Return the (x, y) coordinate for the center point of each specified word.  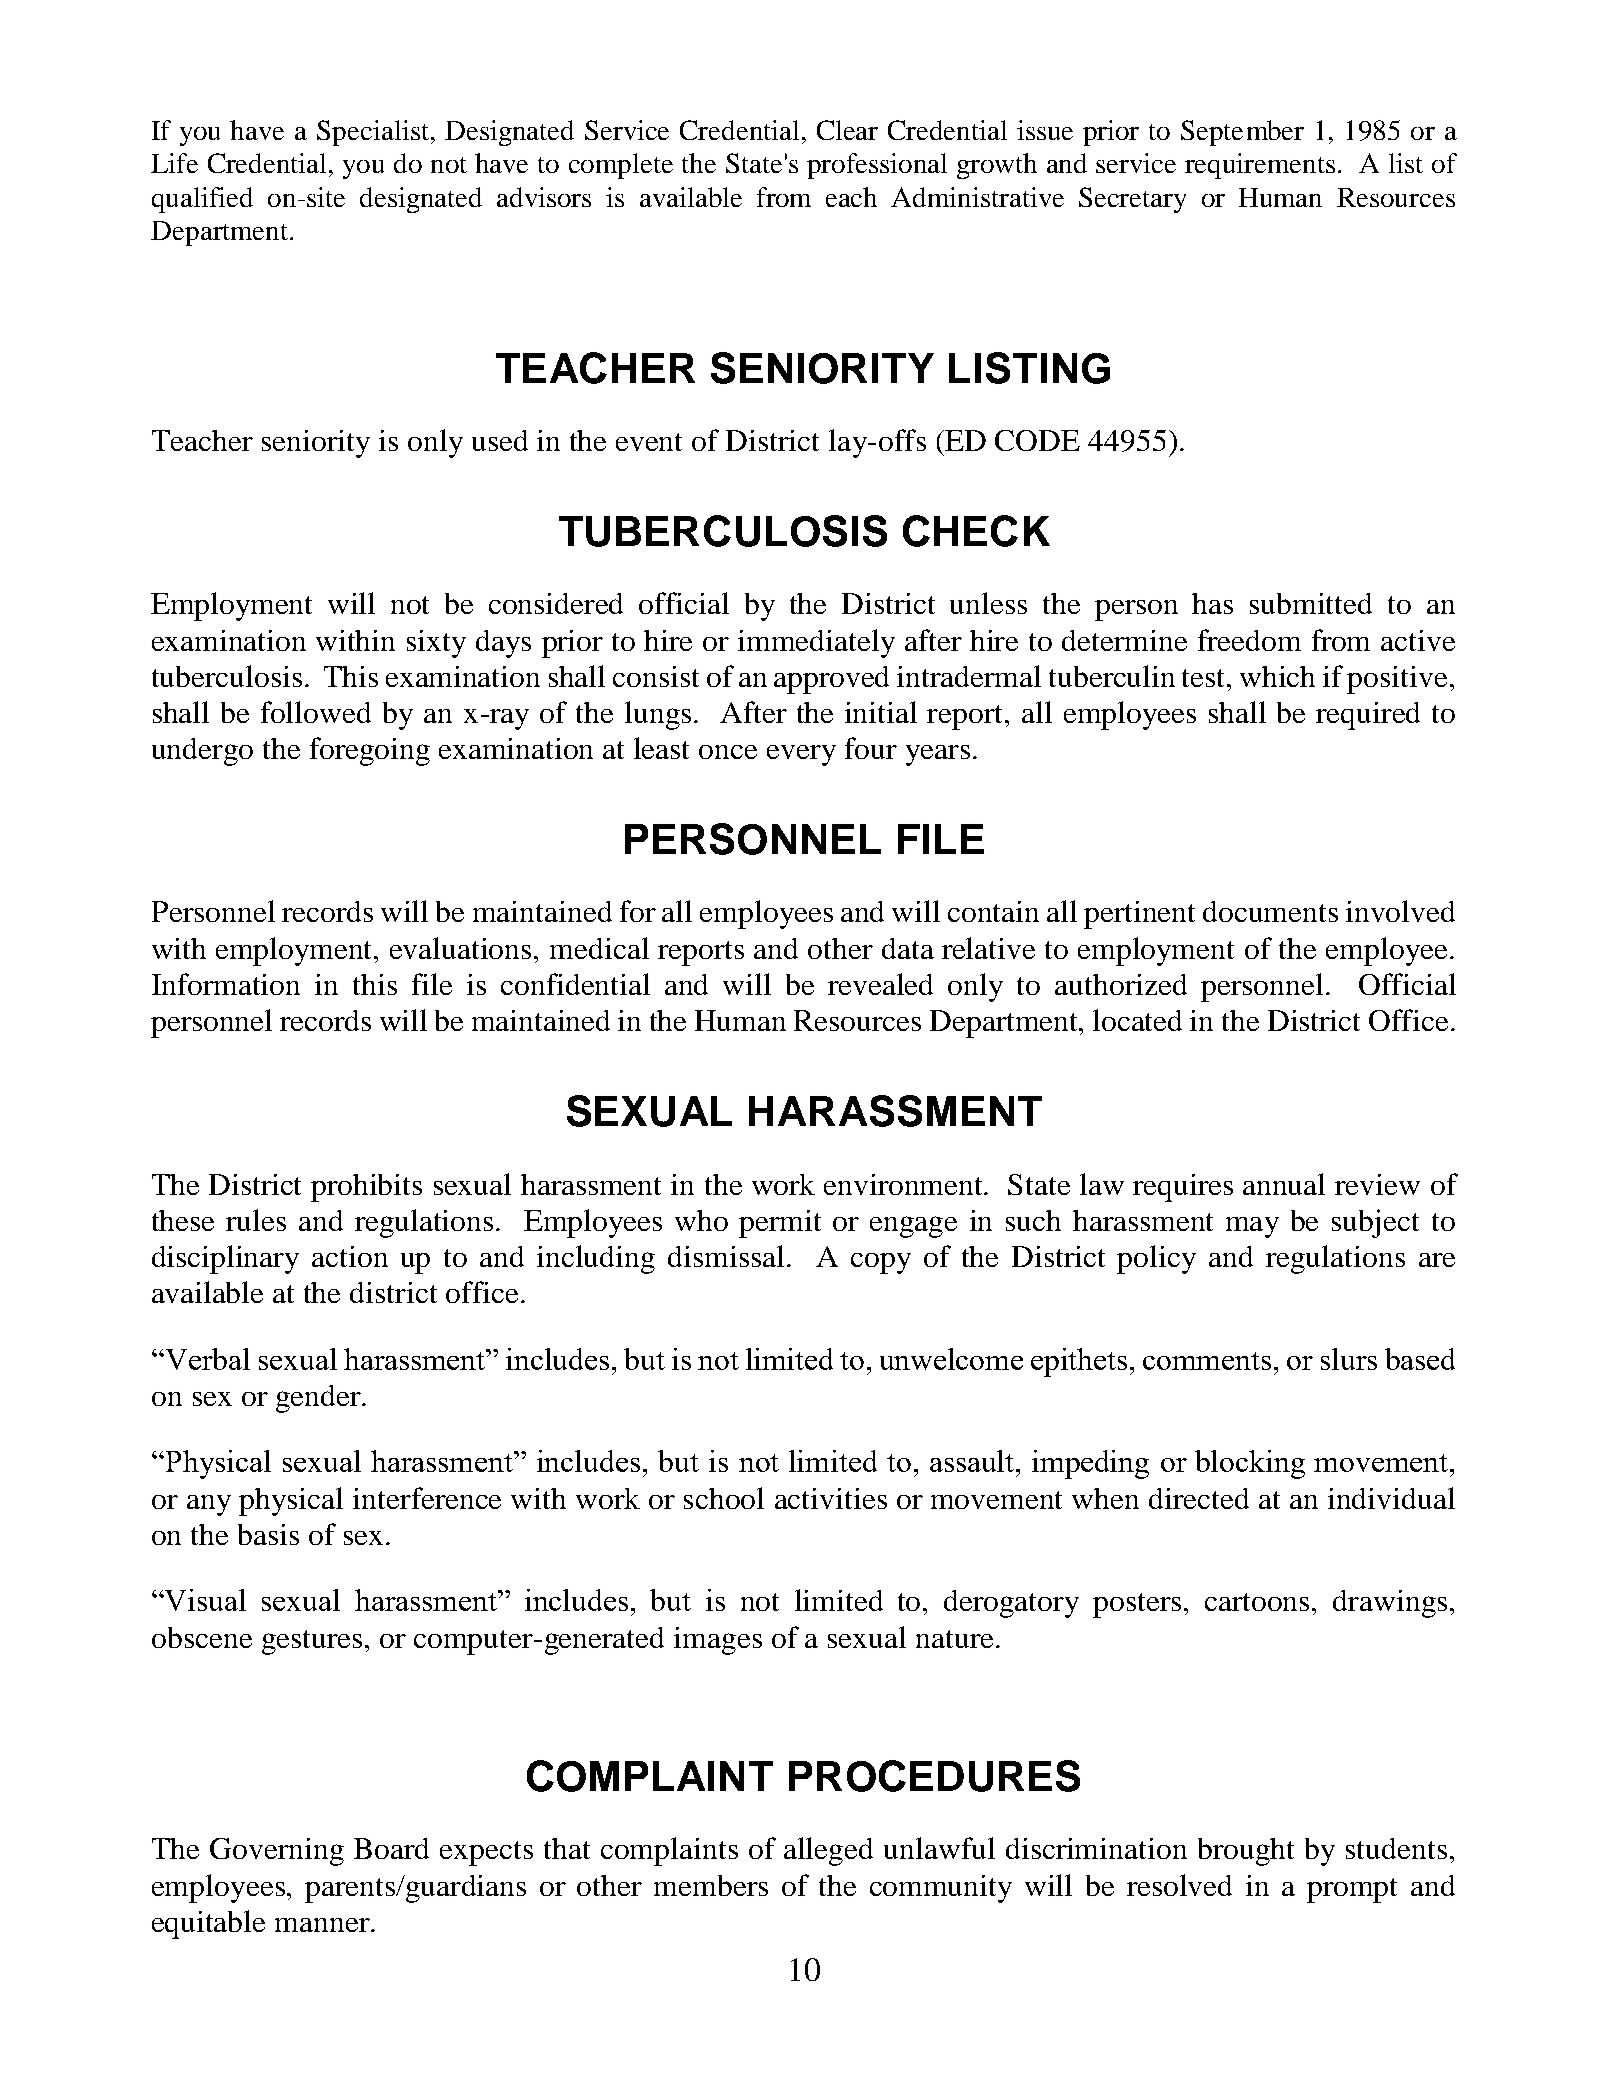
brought (1246, 1852)
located (1137, 1020)
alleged (828, 1851)
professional (877, 166)
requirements (1260, 166)
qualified (202, 200)
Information (226, 984)
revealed (880, 984)
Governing (277, 1852)
